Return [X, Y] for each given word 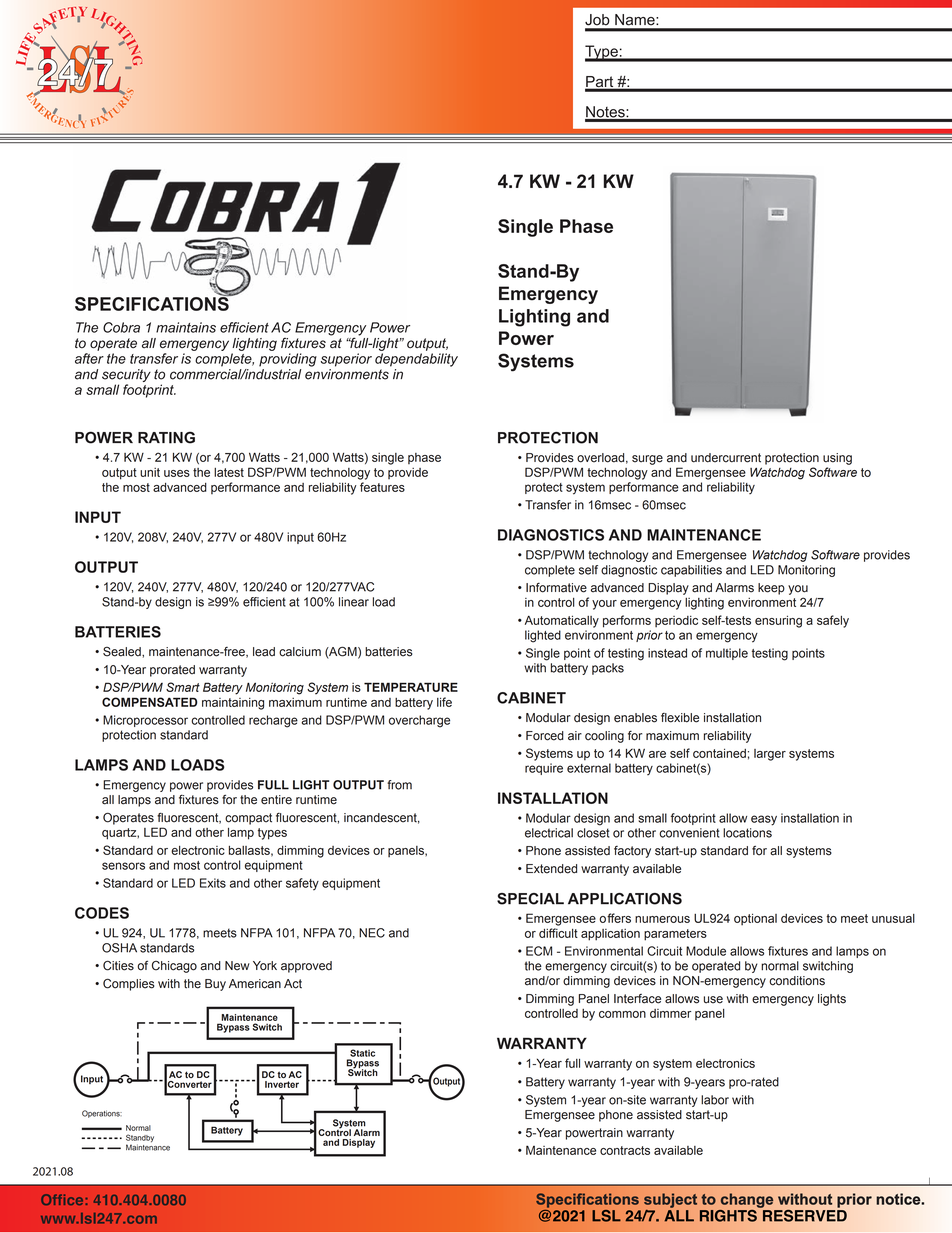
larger [770, 755]
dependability [416, 360]
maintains [186, 327]
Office [63, 1199]
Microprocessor [145, 721]
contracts [625, 1150]
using [837, 459]
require [544, 769]
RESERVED [803, 1214]
